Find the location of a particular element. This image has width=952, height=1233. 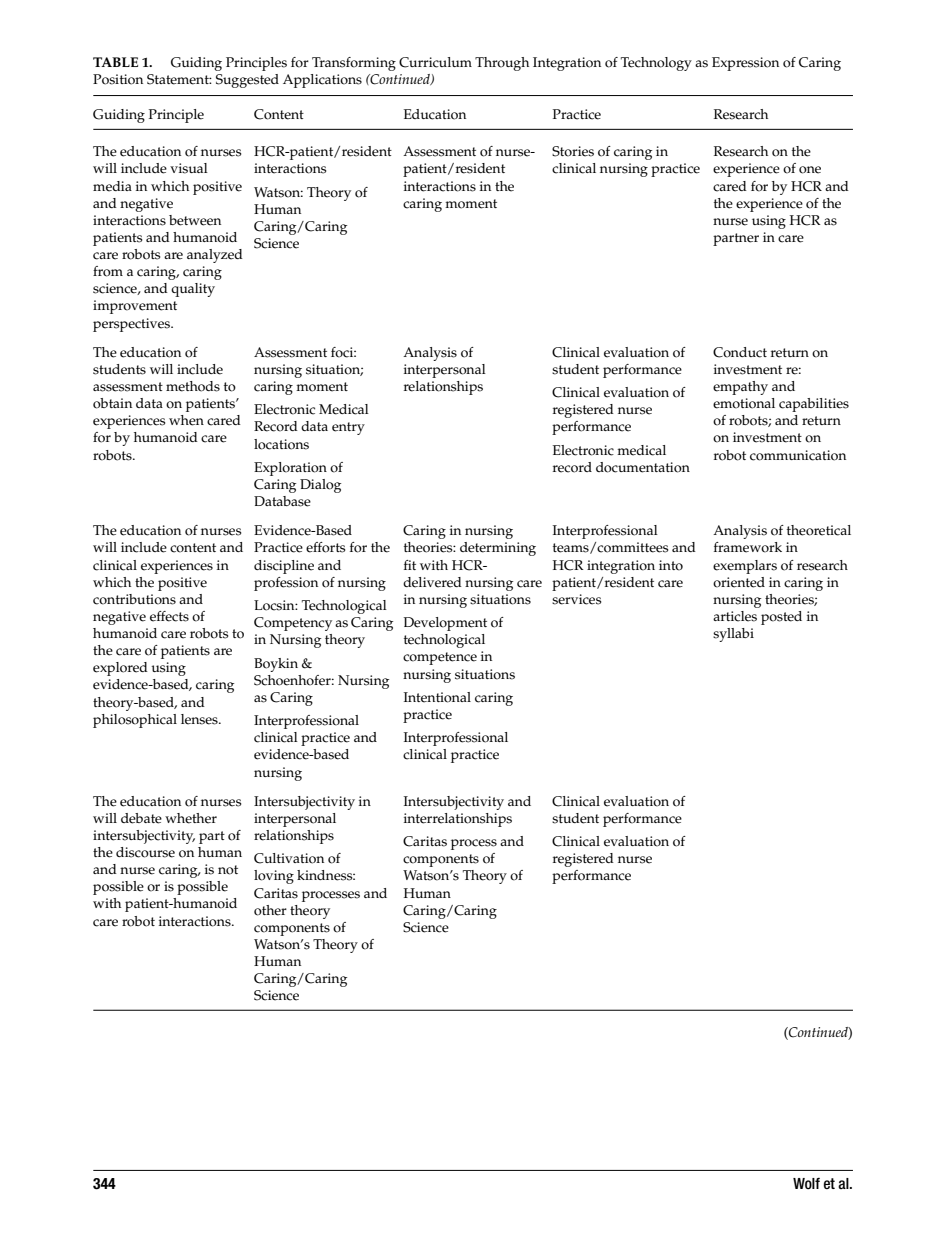

articles is located at coordinates (735, 616).
